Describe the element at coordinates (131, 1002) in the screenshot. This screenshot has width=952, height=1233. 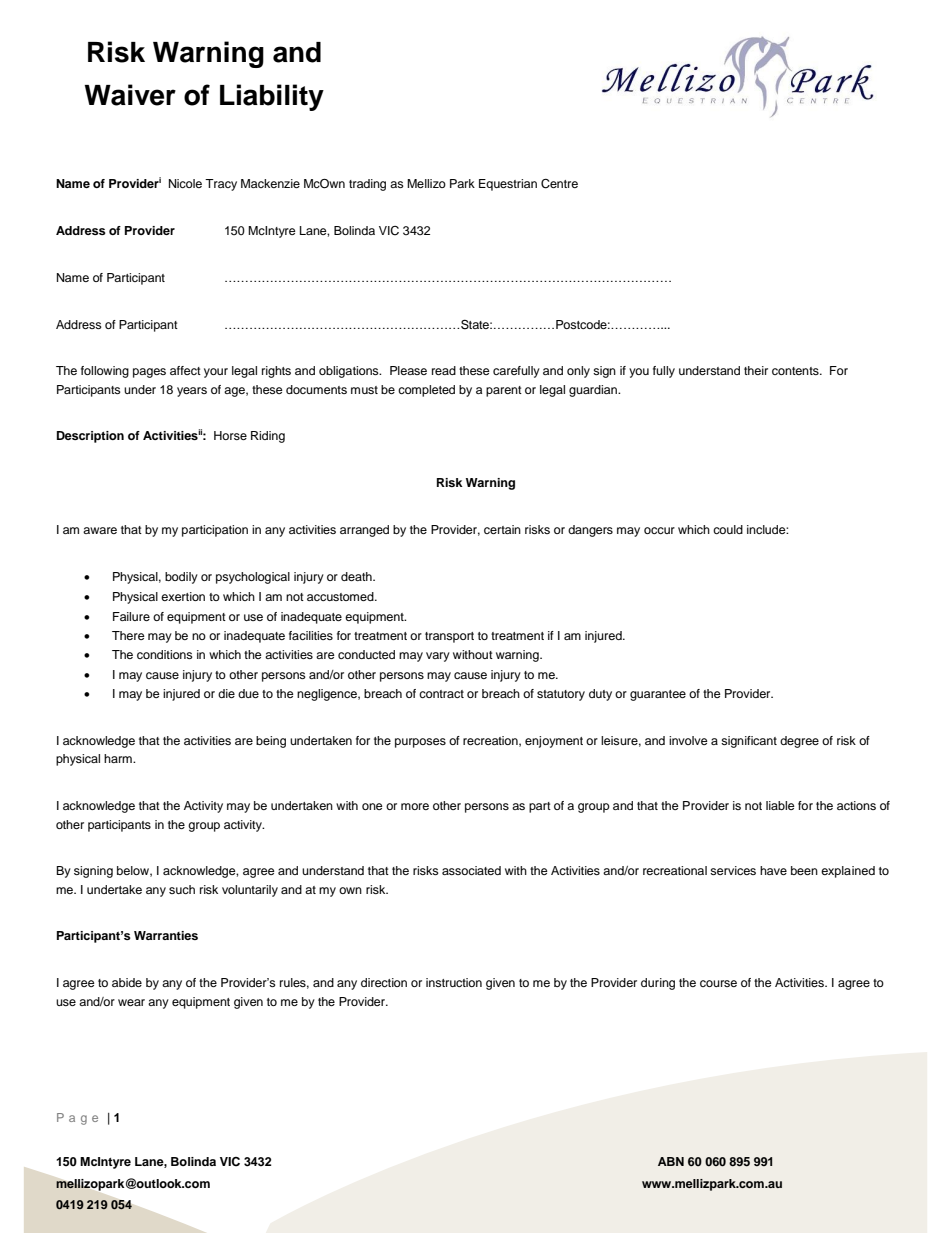
I see `wear` at that location.
